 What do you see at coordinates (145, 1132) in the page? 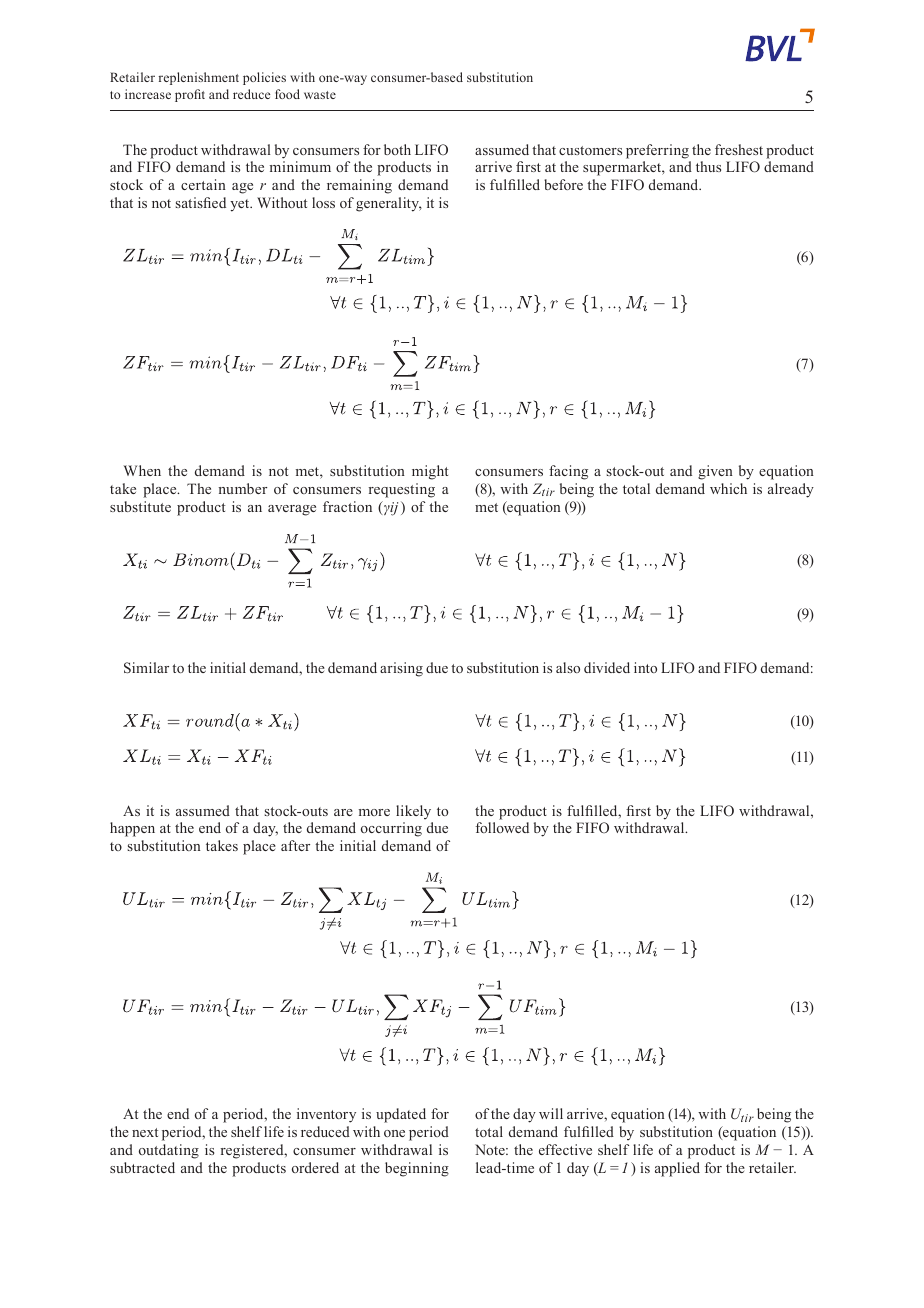
I see `next` at bounding box center [145, 1132].
